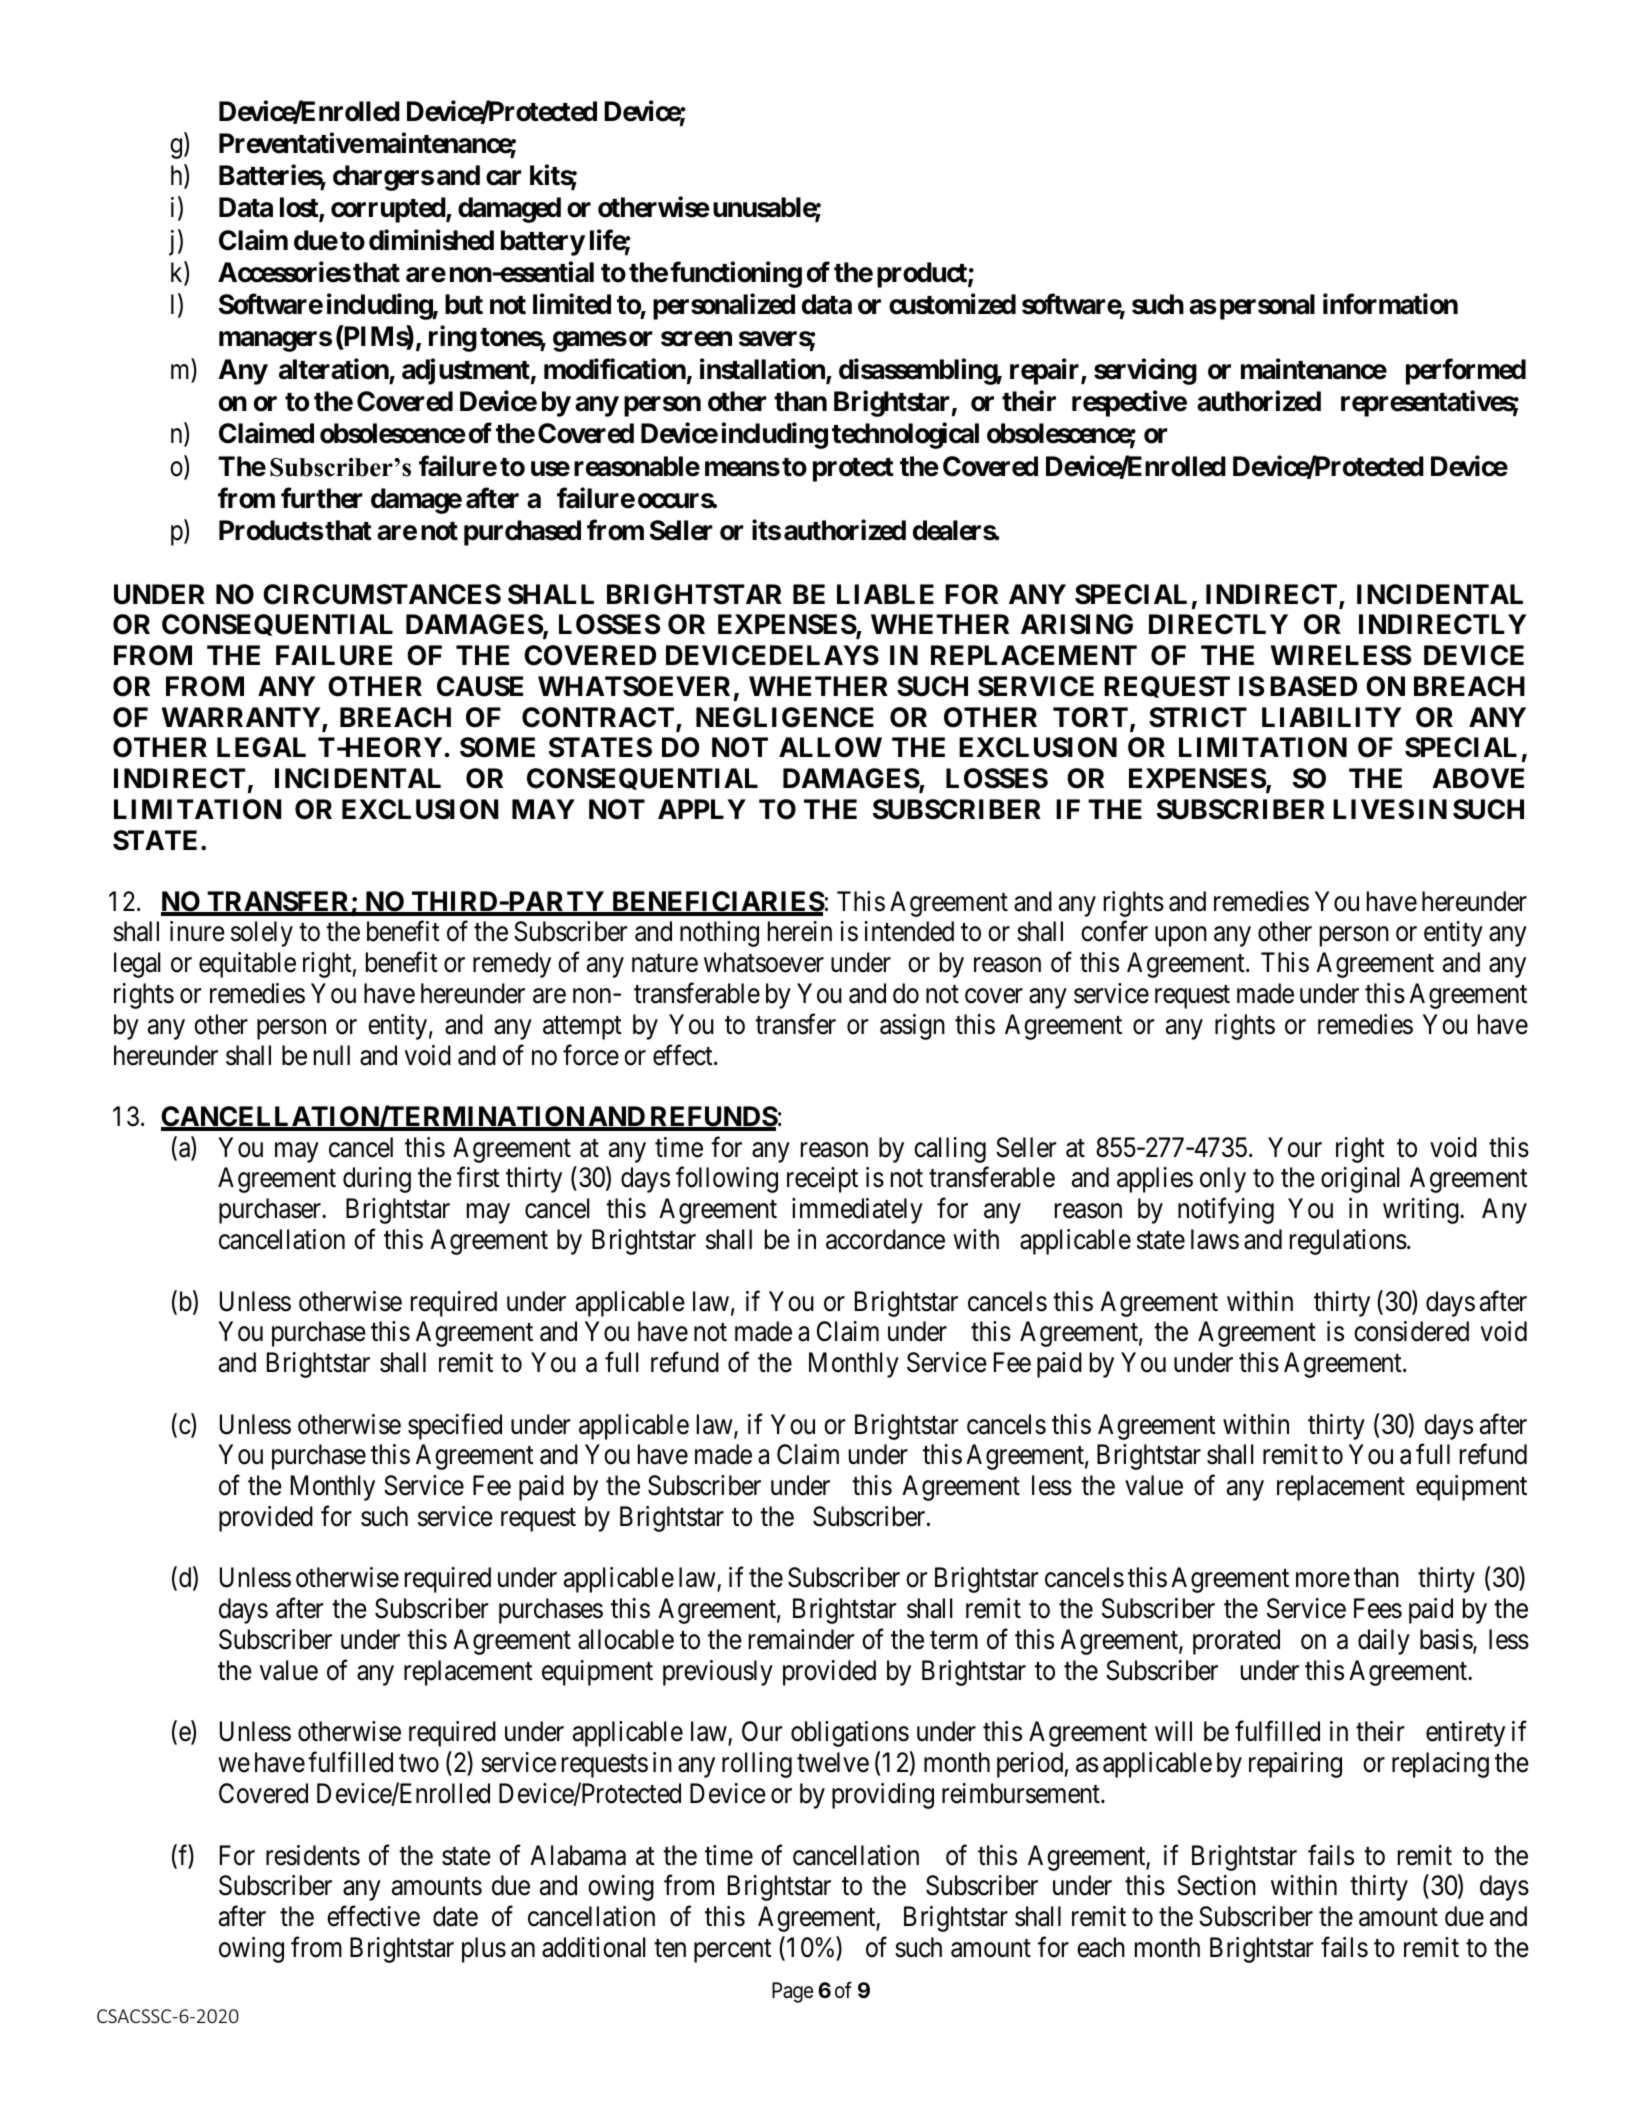  I want to click on customized, so click(952, 304).
